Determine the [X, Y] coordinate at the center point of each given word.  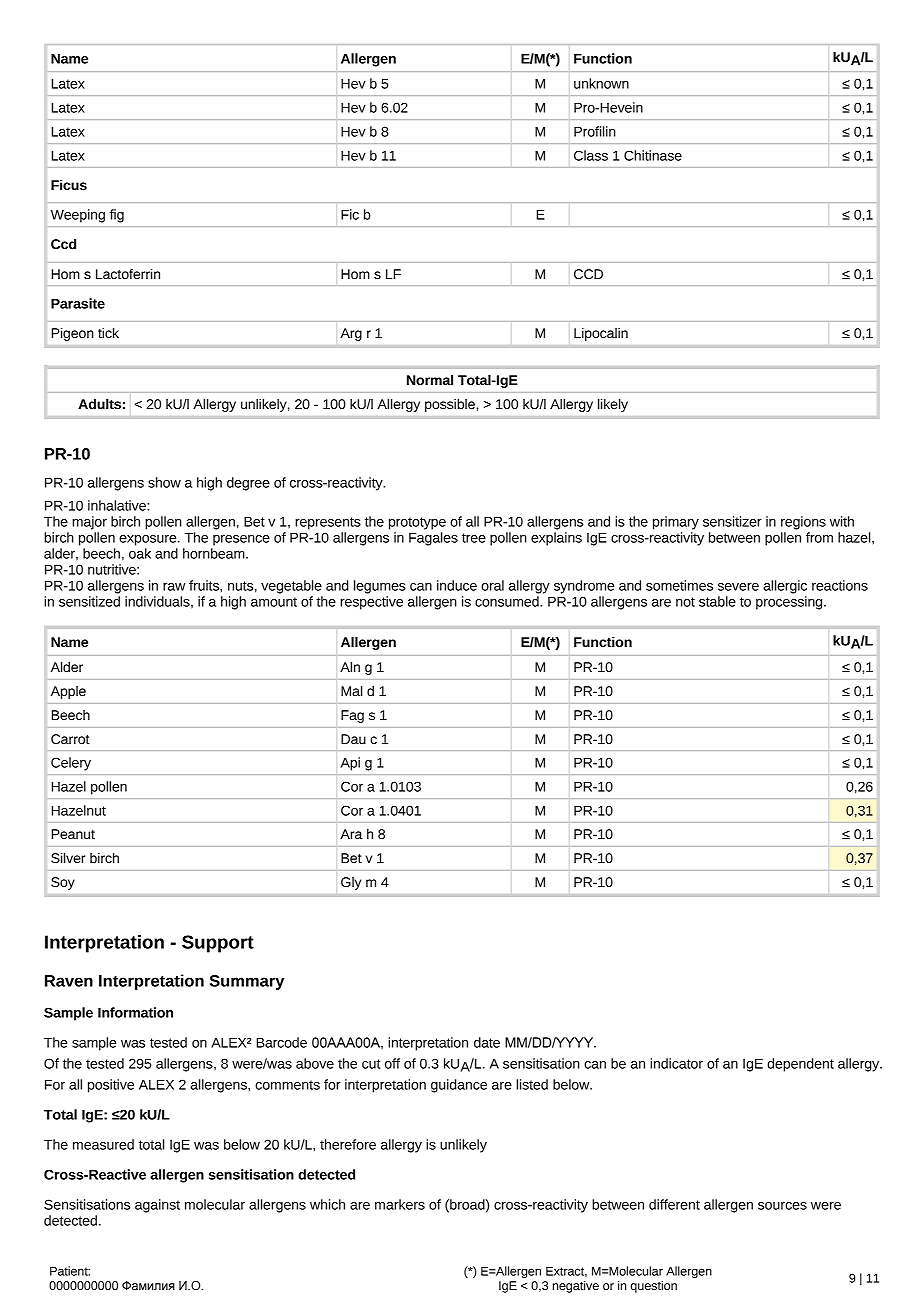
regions [803, 523]
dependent [800, 1065]
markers [400, 1204]
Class [591, 155]
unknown [601, 83]
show [164, 482]
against [157, 1206]
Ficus [69, 185]
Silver [68, 858]
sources [782, 1206]
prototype [417, 523]
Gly [351, 883]
